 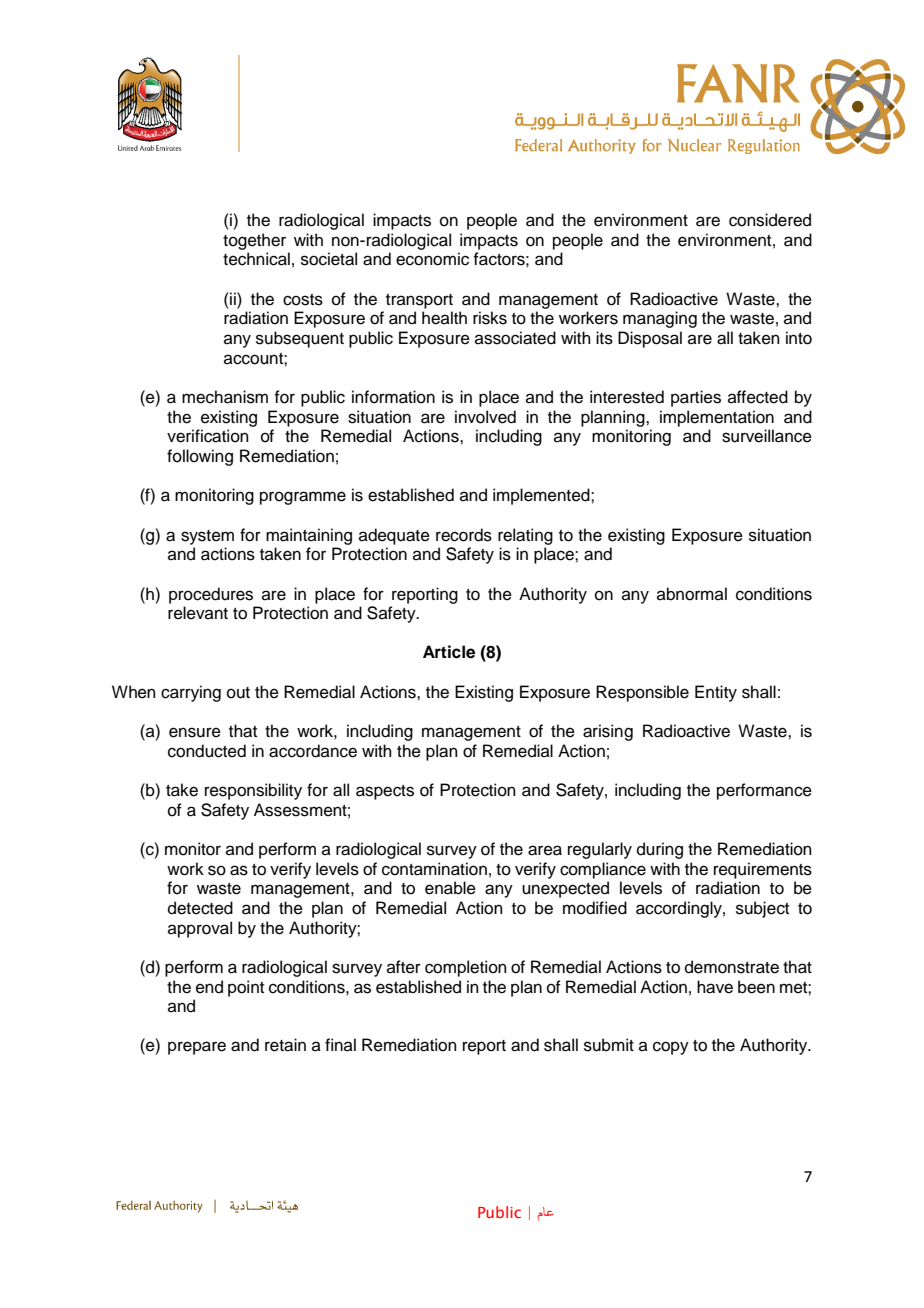 What do you see at coordinates (207, 751) in the screenshot?
I see `conducted` at bounding box center [207, 751].
